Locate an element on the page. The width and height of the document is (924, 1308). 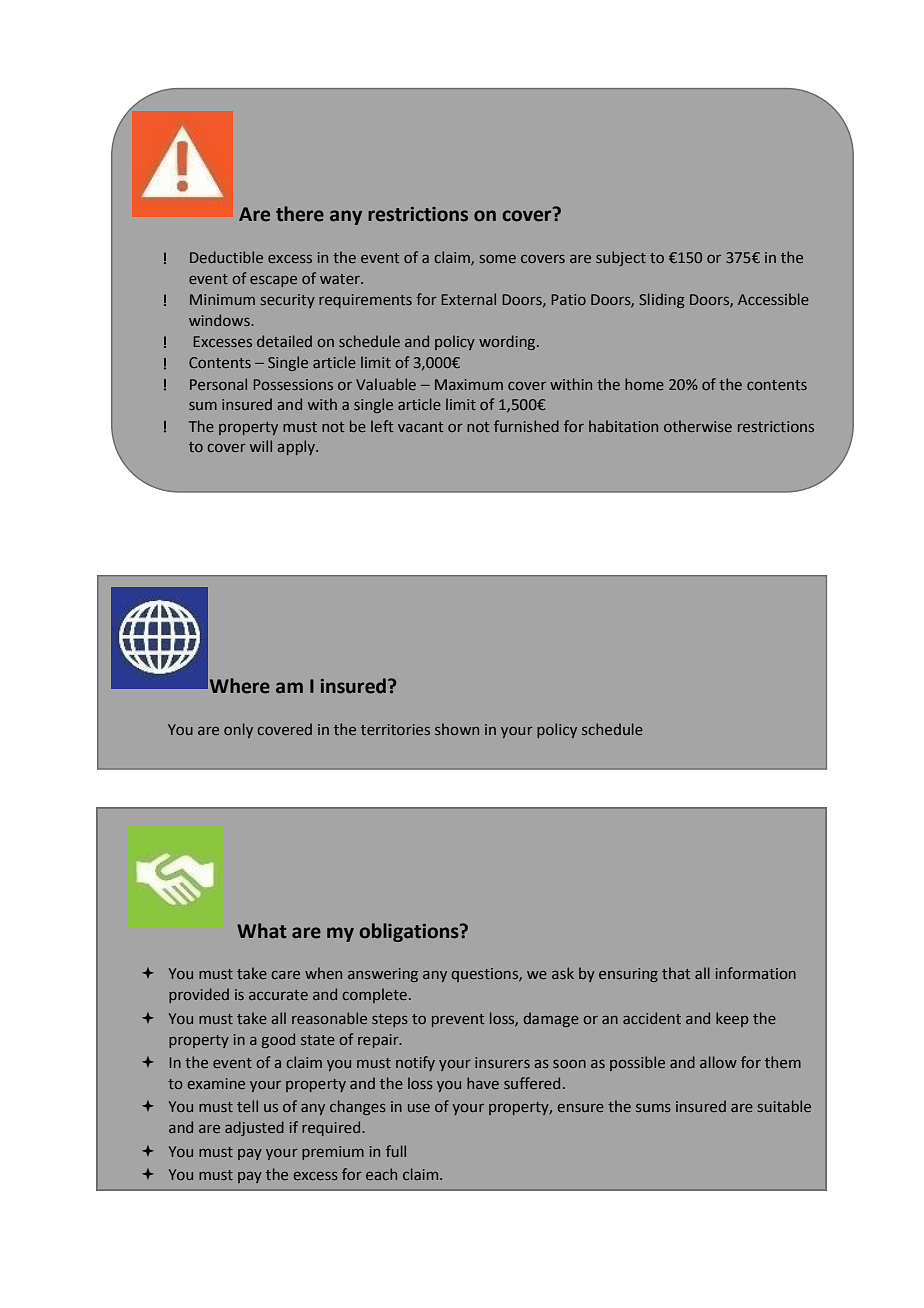
have is located at coordinates (483, 1083).
